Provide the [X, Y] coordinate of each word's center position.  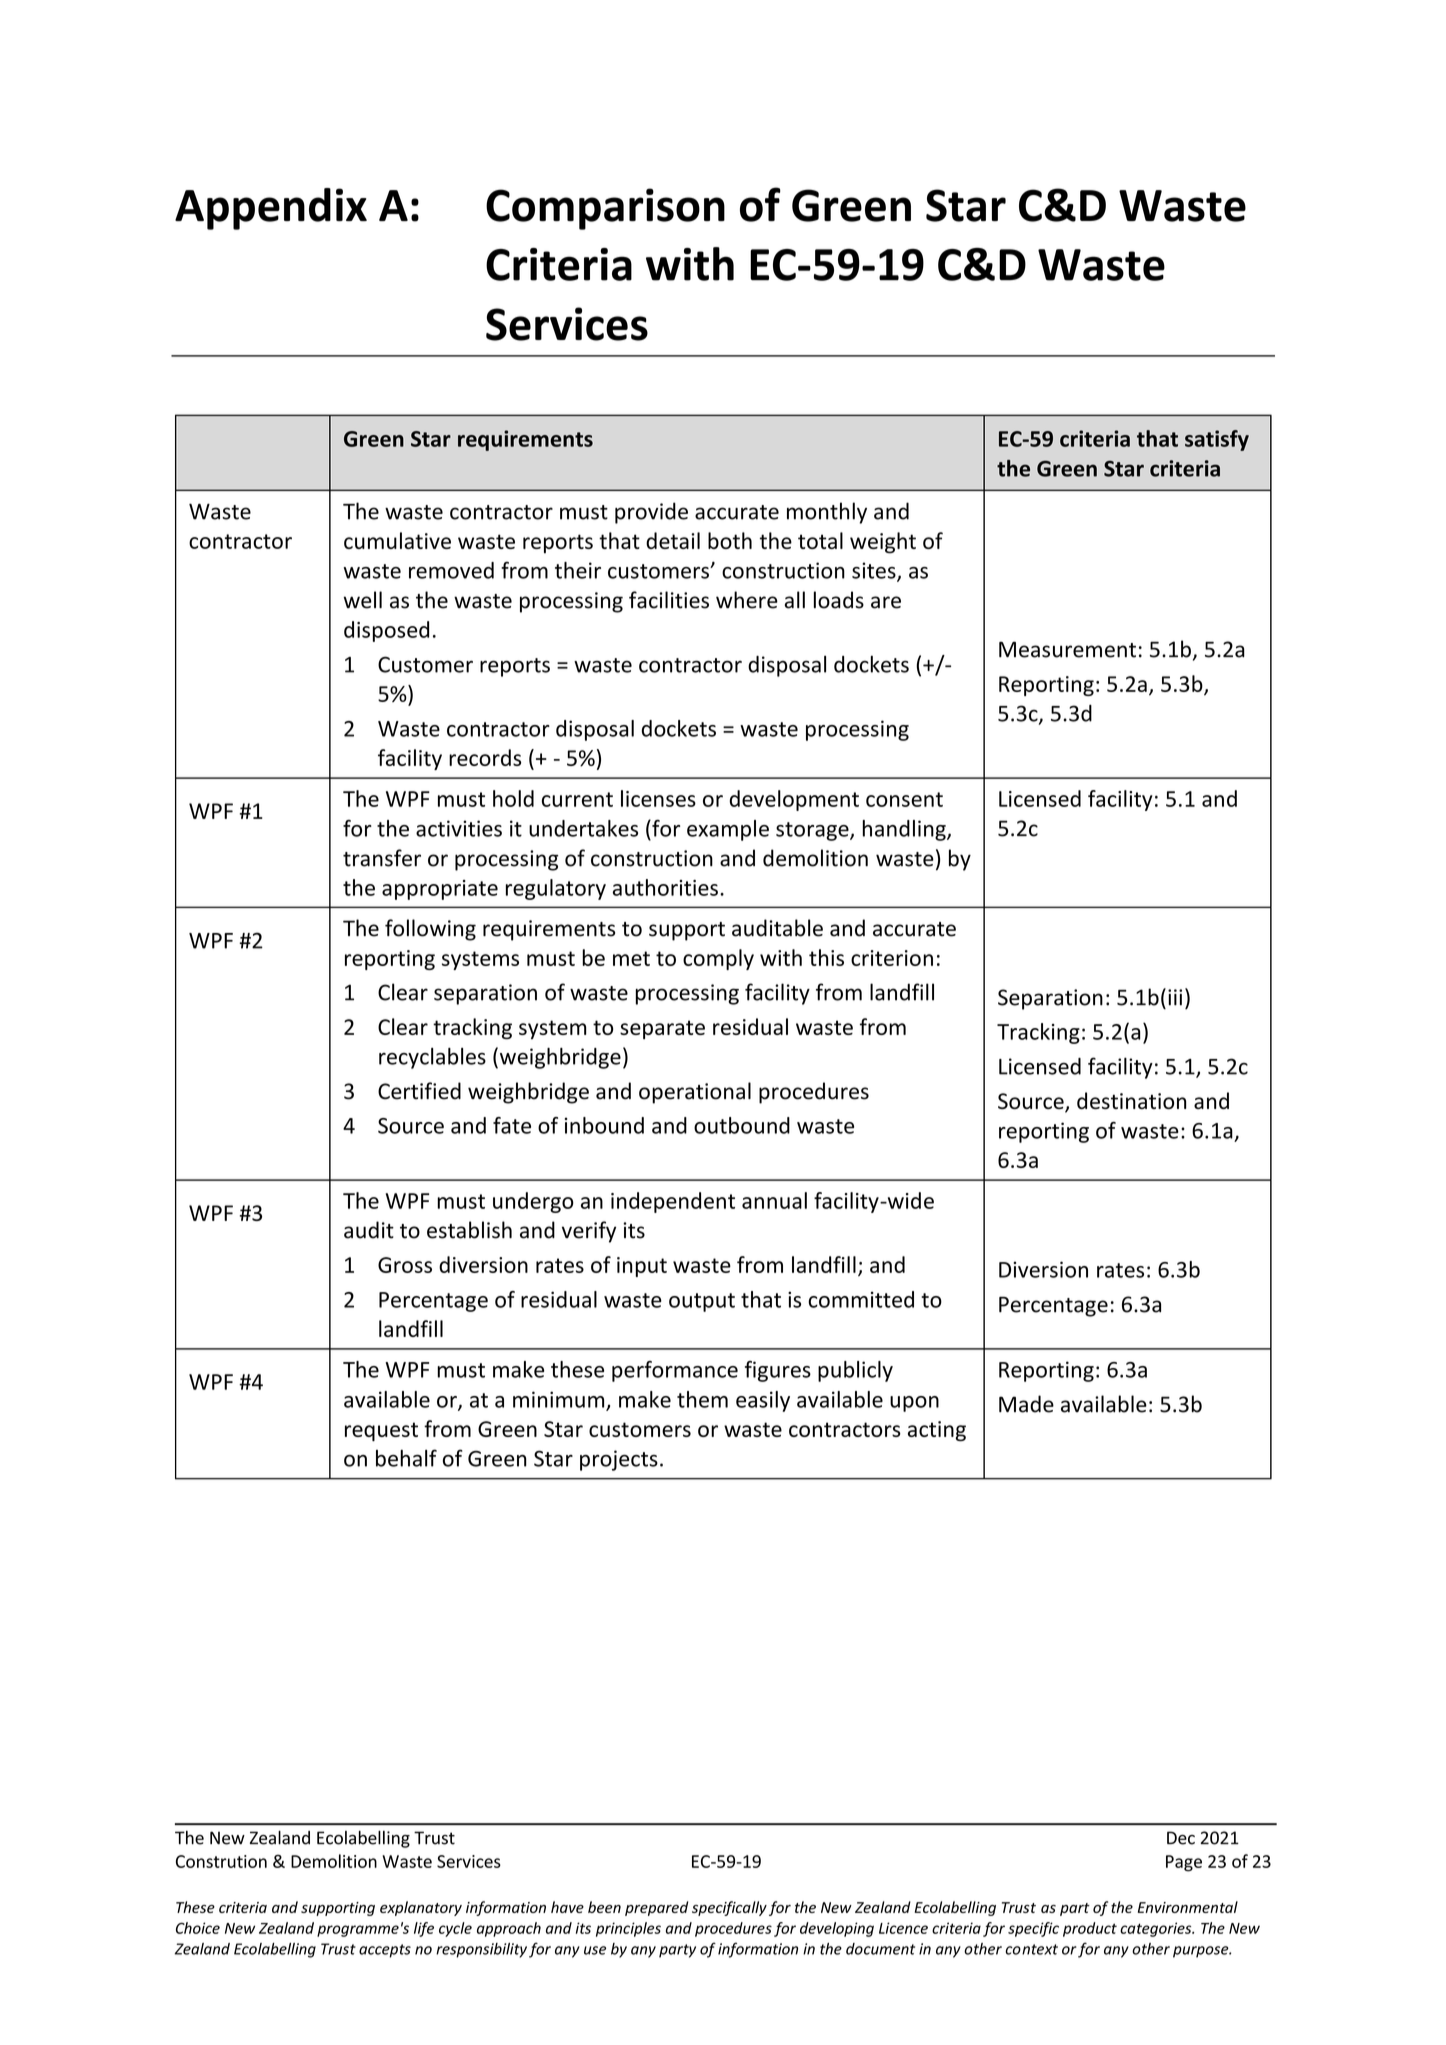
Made [1026, 1404]
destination [1131, 1100]
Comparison [605, 209]
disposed [386, 631]
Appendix [271, 209]
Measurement [1067, 649]
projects [619, 1460]
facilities [669, 600]
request [381, 1431]
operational [695, 1093]
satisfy [1217, 440]
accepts [385, 1951]
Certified [419, 1091]
